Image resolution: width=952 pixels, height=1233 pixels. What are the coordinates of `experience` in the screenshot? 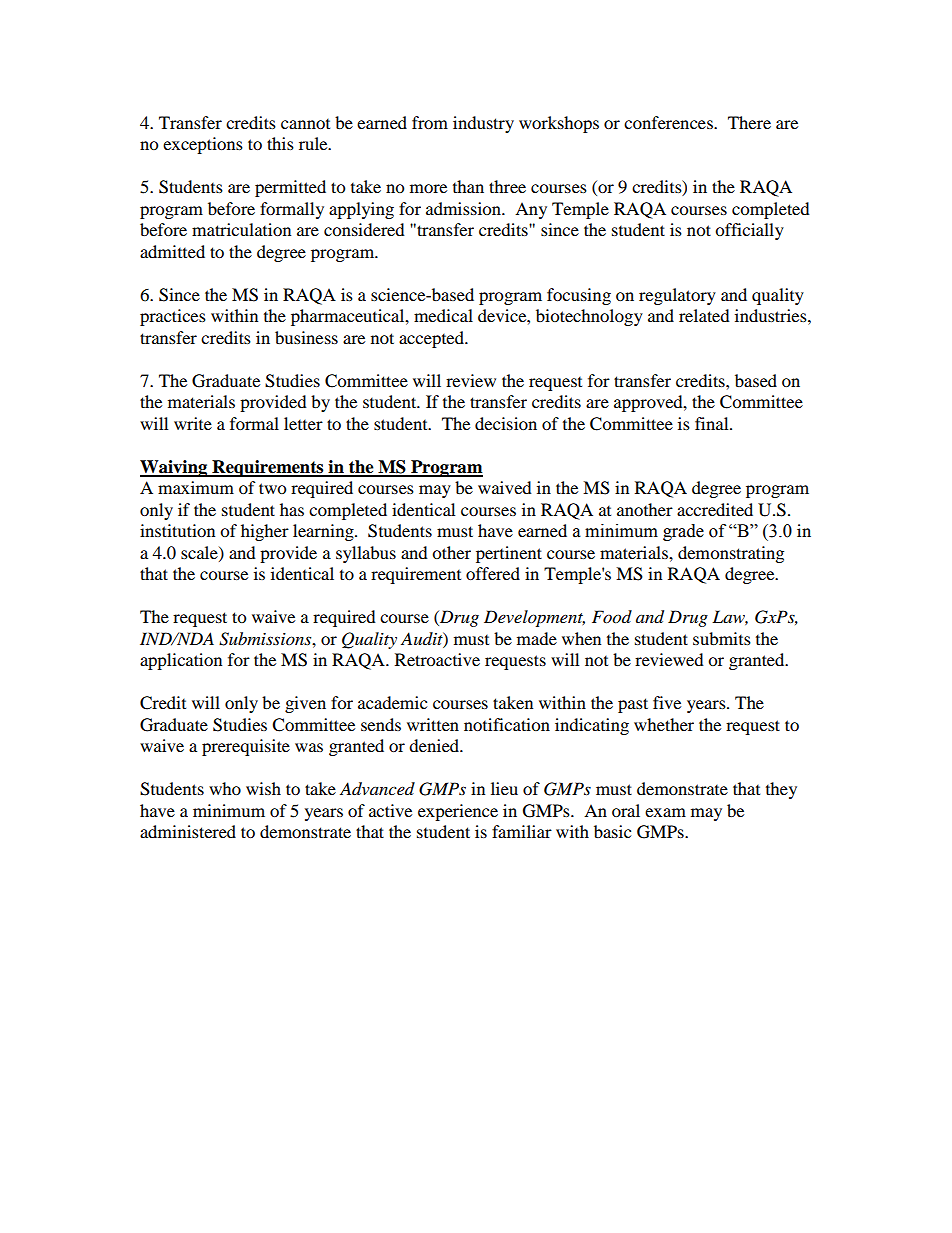 It's located at (458, 812).
